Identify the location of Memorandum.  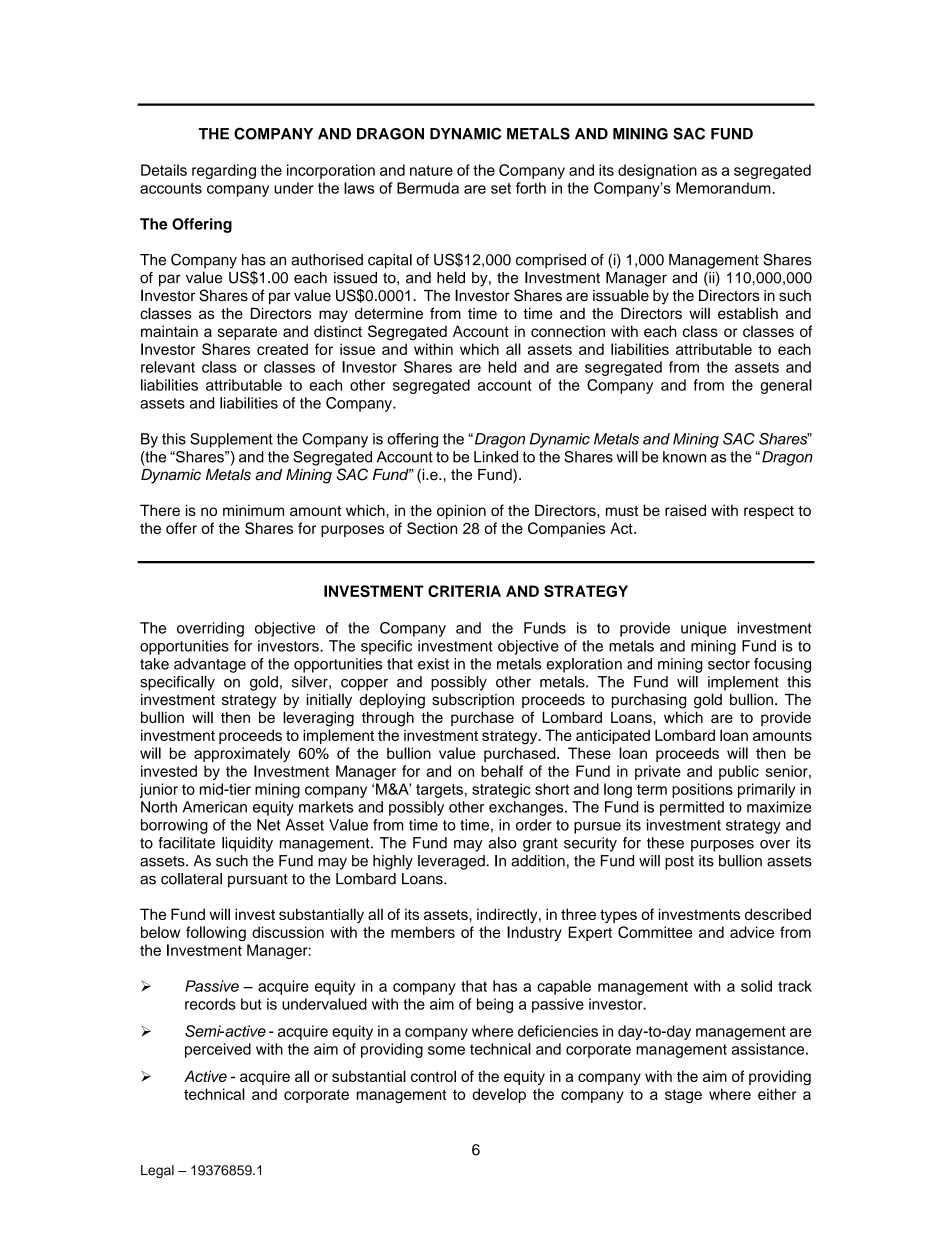
(724, 188).
